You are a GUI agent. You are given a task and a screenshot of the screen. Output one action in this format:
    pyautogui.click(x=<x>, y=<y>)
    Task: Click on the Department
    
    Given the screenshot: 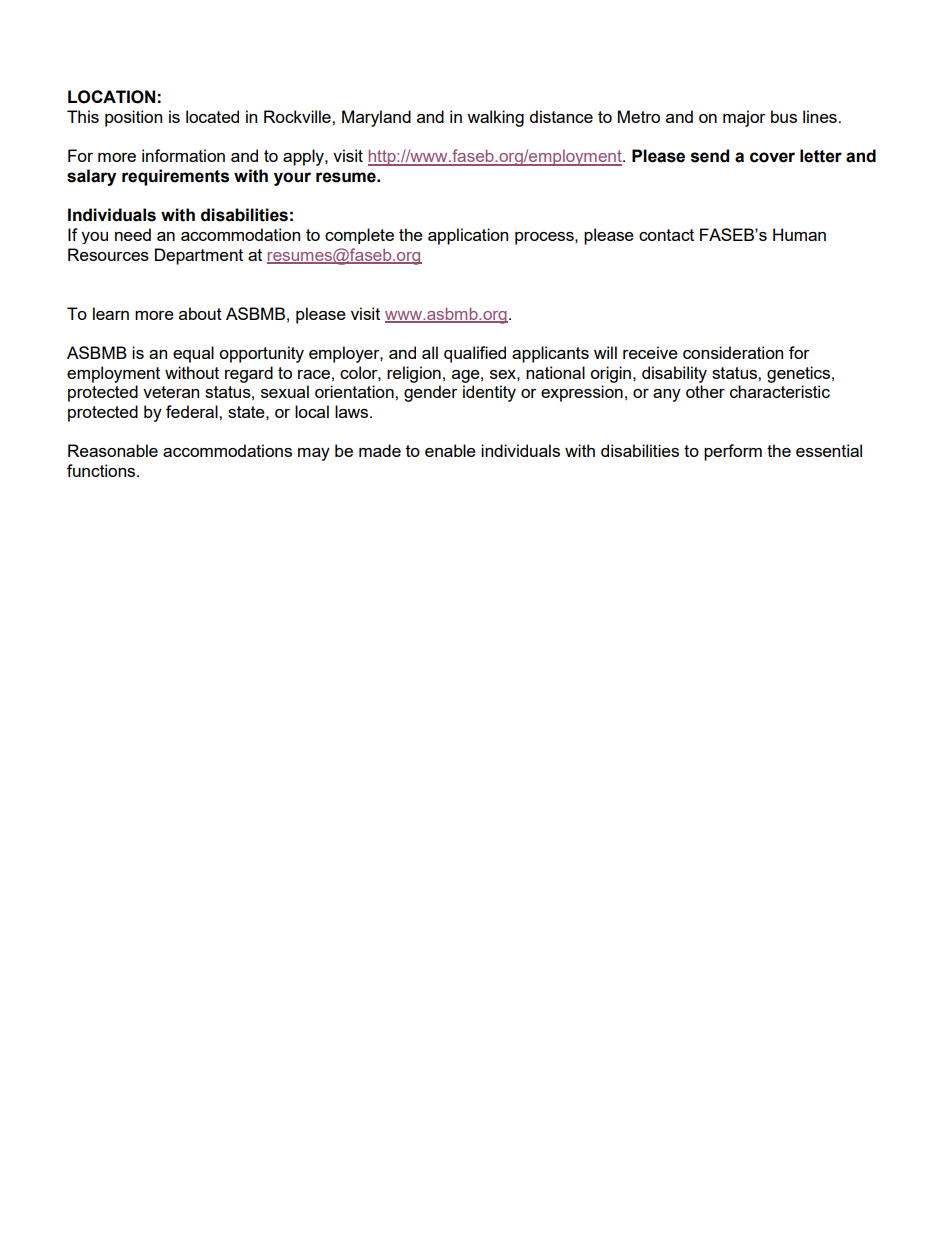 What is the action you would take?
    pyautogui.click(x=199, y=256)
